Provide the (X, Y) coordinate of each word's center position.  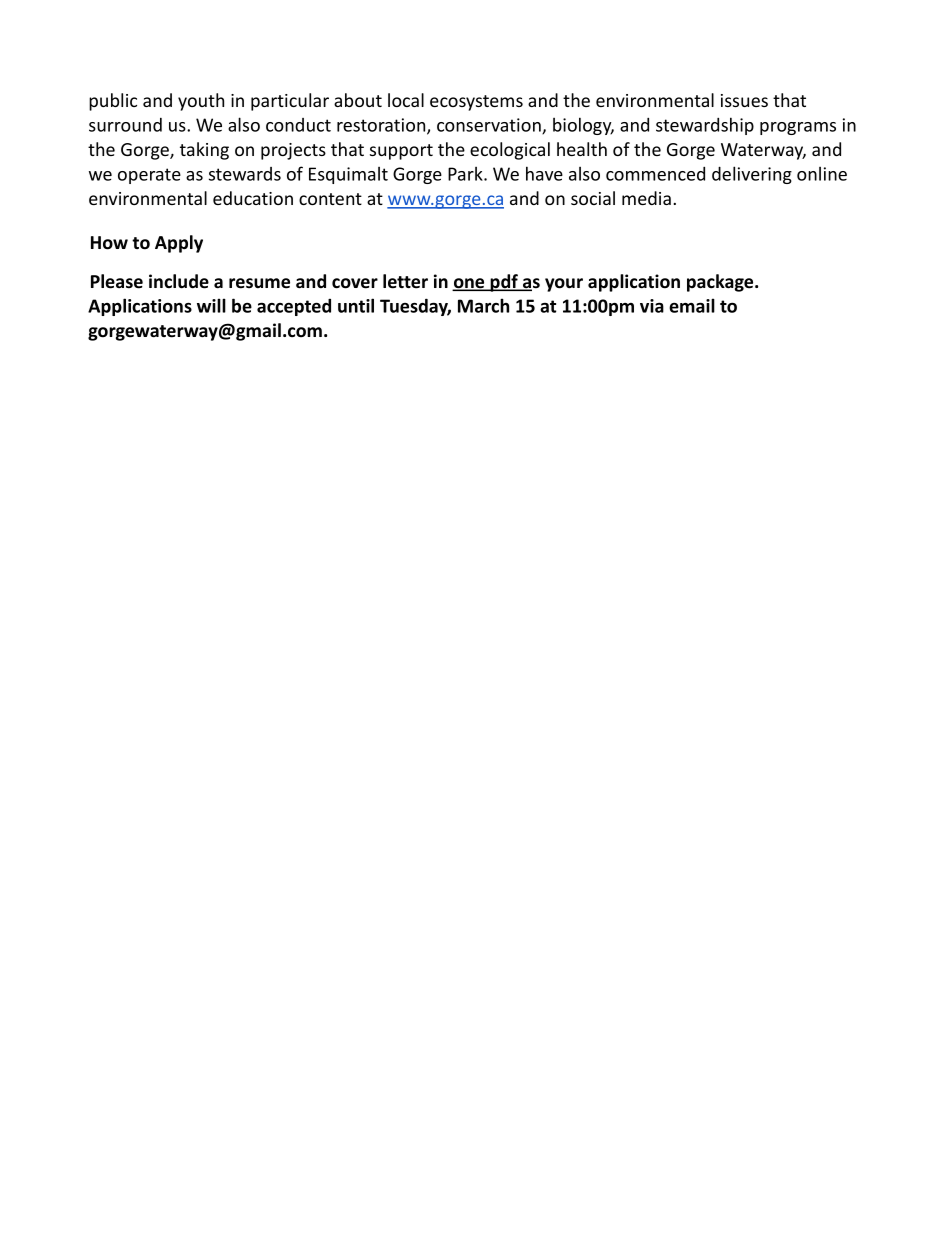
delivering (752, 175)
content (330, 199)
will (211, 305)
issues (744, 100)
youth (201, 102)
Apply (179, 244)
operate (149, 176)
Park (466, 174)
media (646, 198)
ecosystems (476, 103)
